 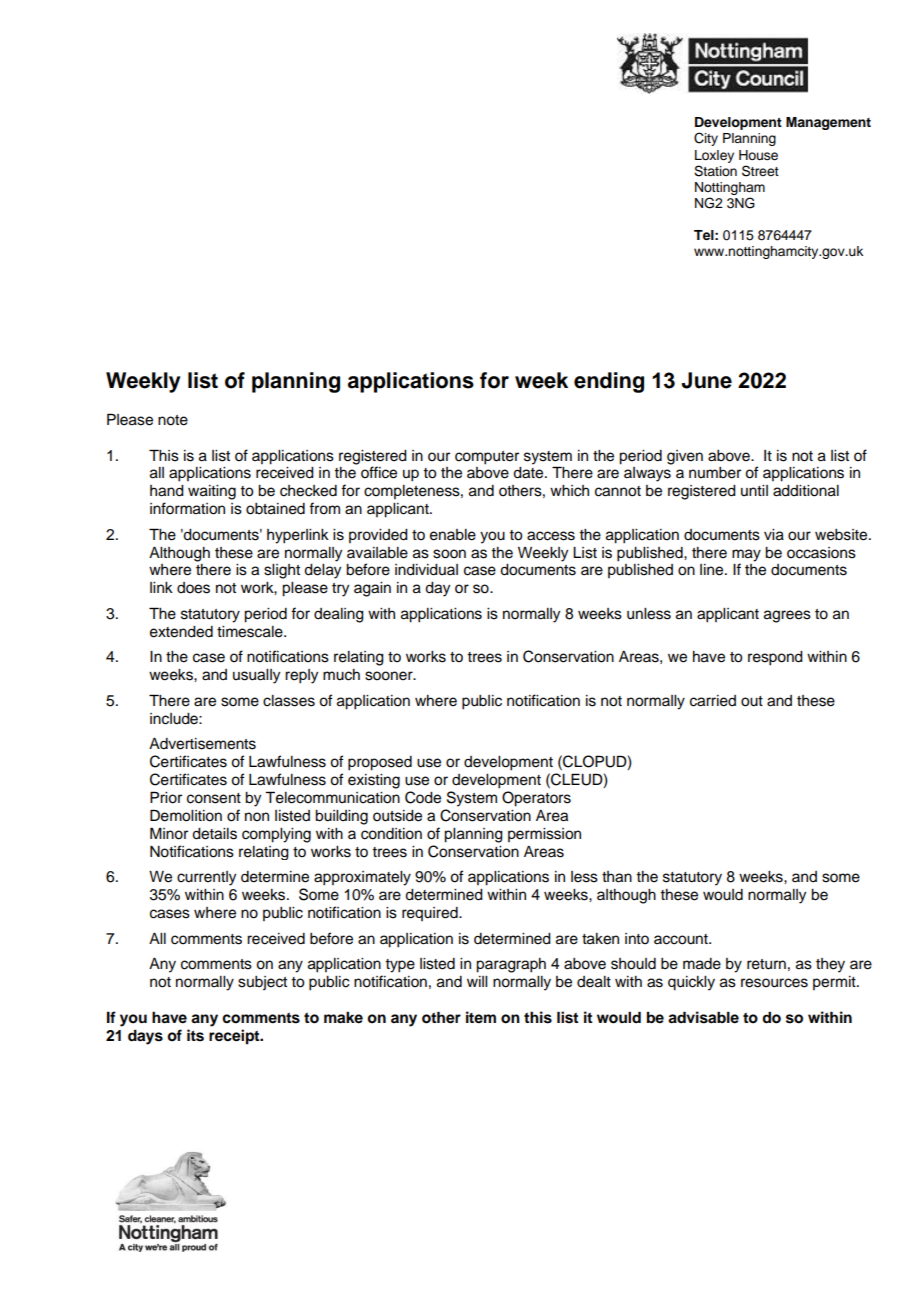 I want to click on resources, so click(x=774, y=983).
